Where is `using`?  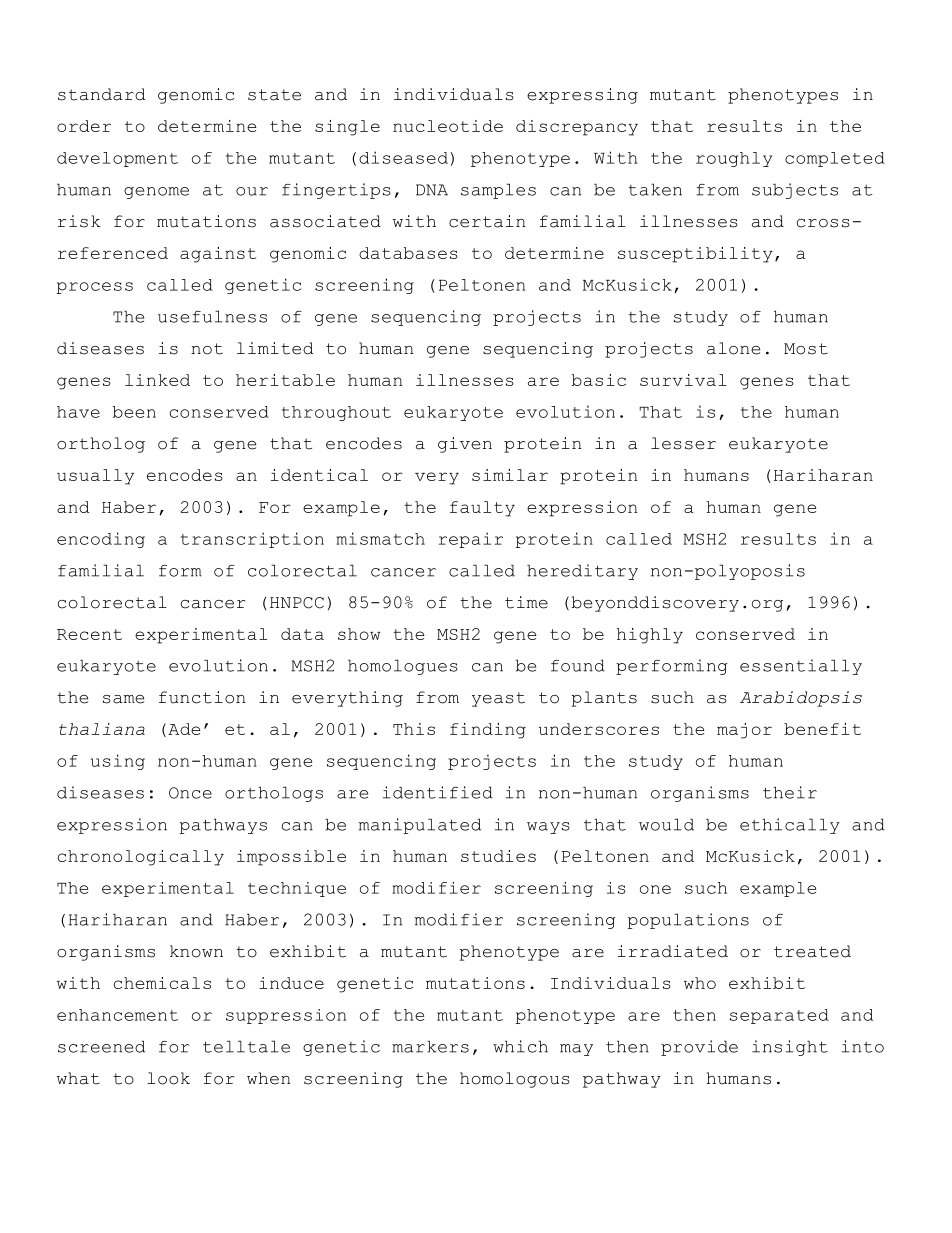 using is located at coordinates (118, 762).
